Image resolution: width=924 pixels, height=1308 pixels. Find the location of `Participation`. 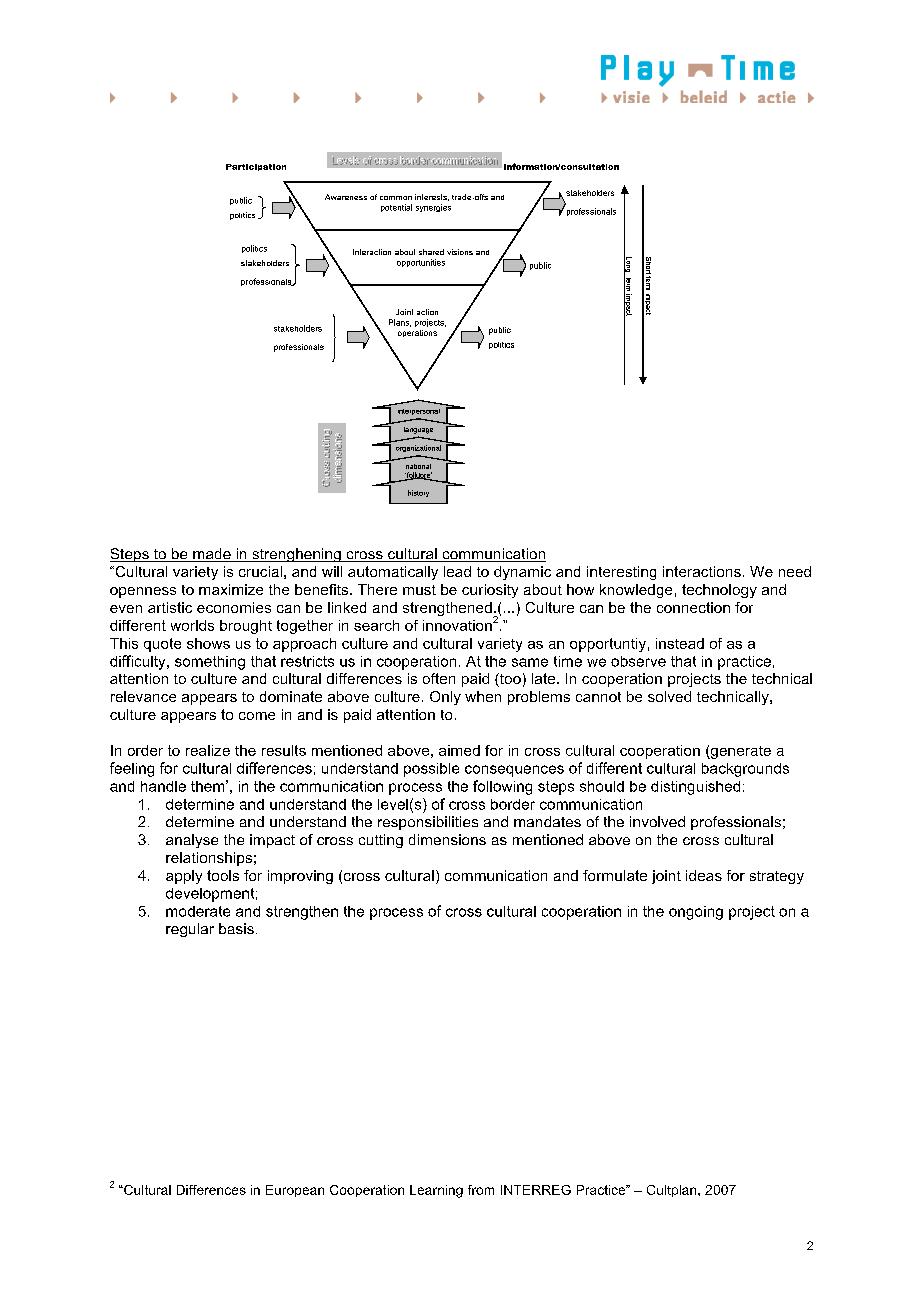

Participation is located at coordinates (256, 167).
